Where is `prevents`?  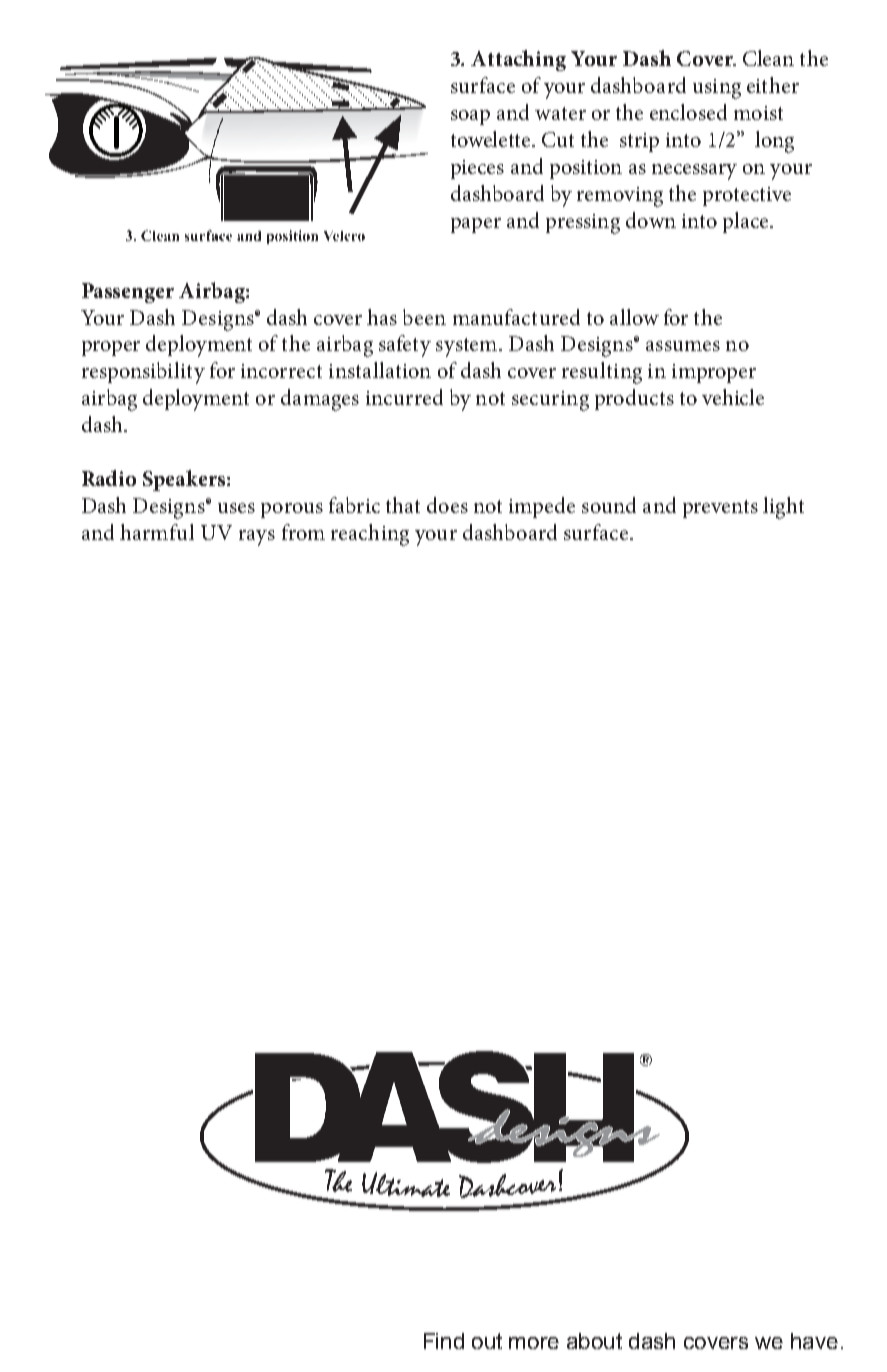
prevents is located at coordinates (720, 509).
